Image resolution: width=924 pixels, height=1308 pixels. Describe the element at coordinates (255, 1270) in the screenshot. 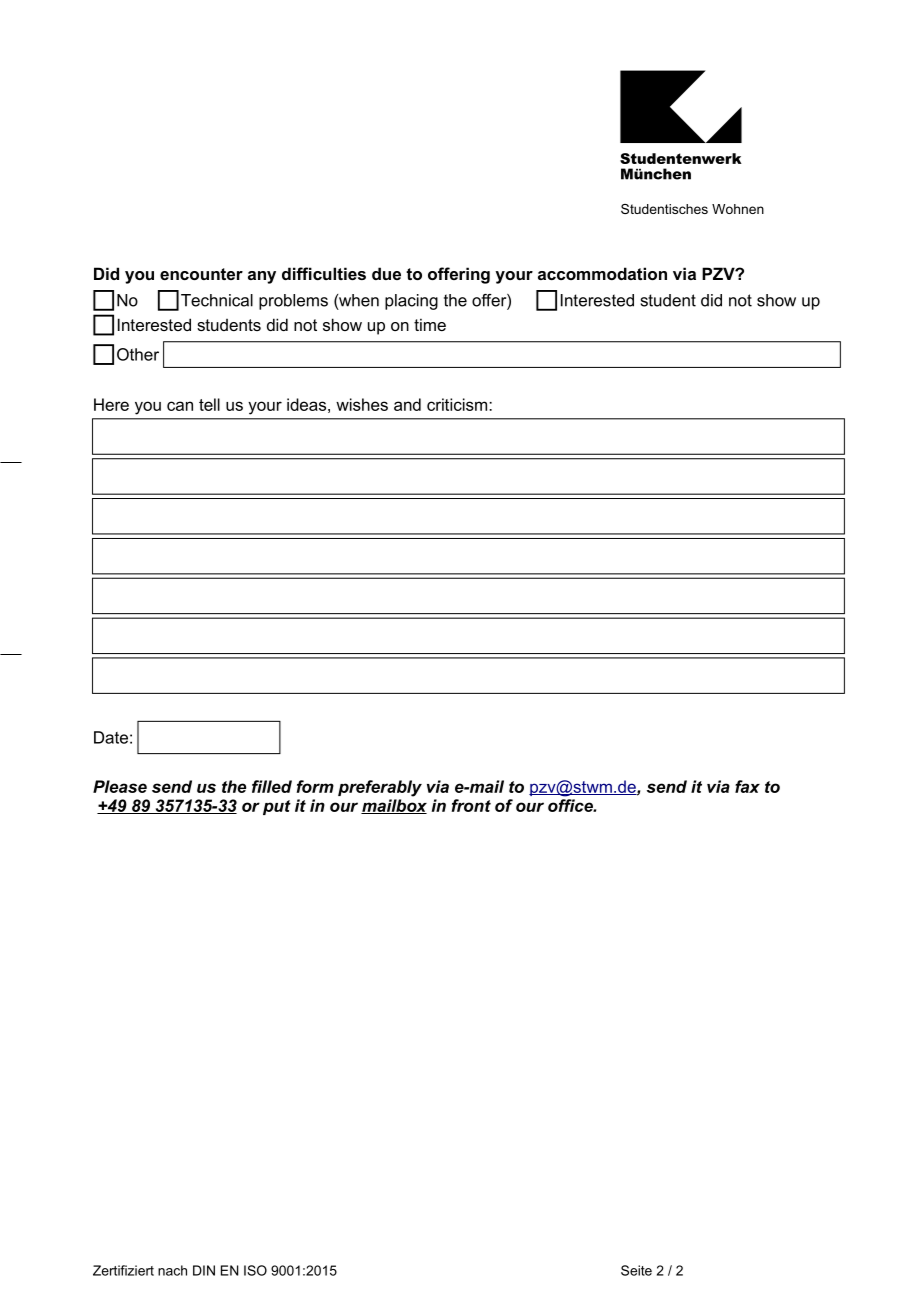

I see `ISO` at that location.
